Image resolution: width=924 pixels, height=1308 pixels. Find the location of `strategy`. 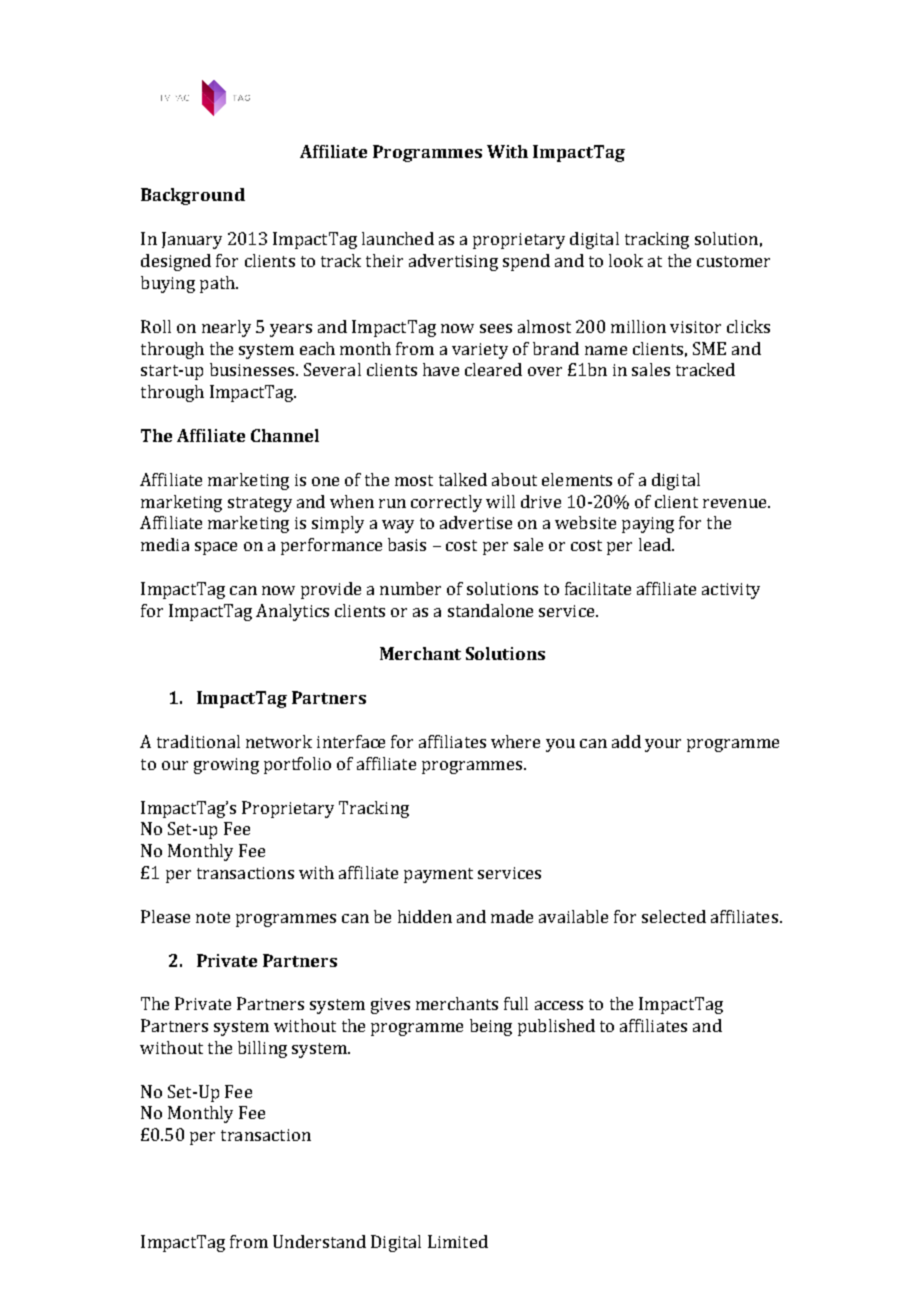

strategy is located at coordinates (260, 504).
